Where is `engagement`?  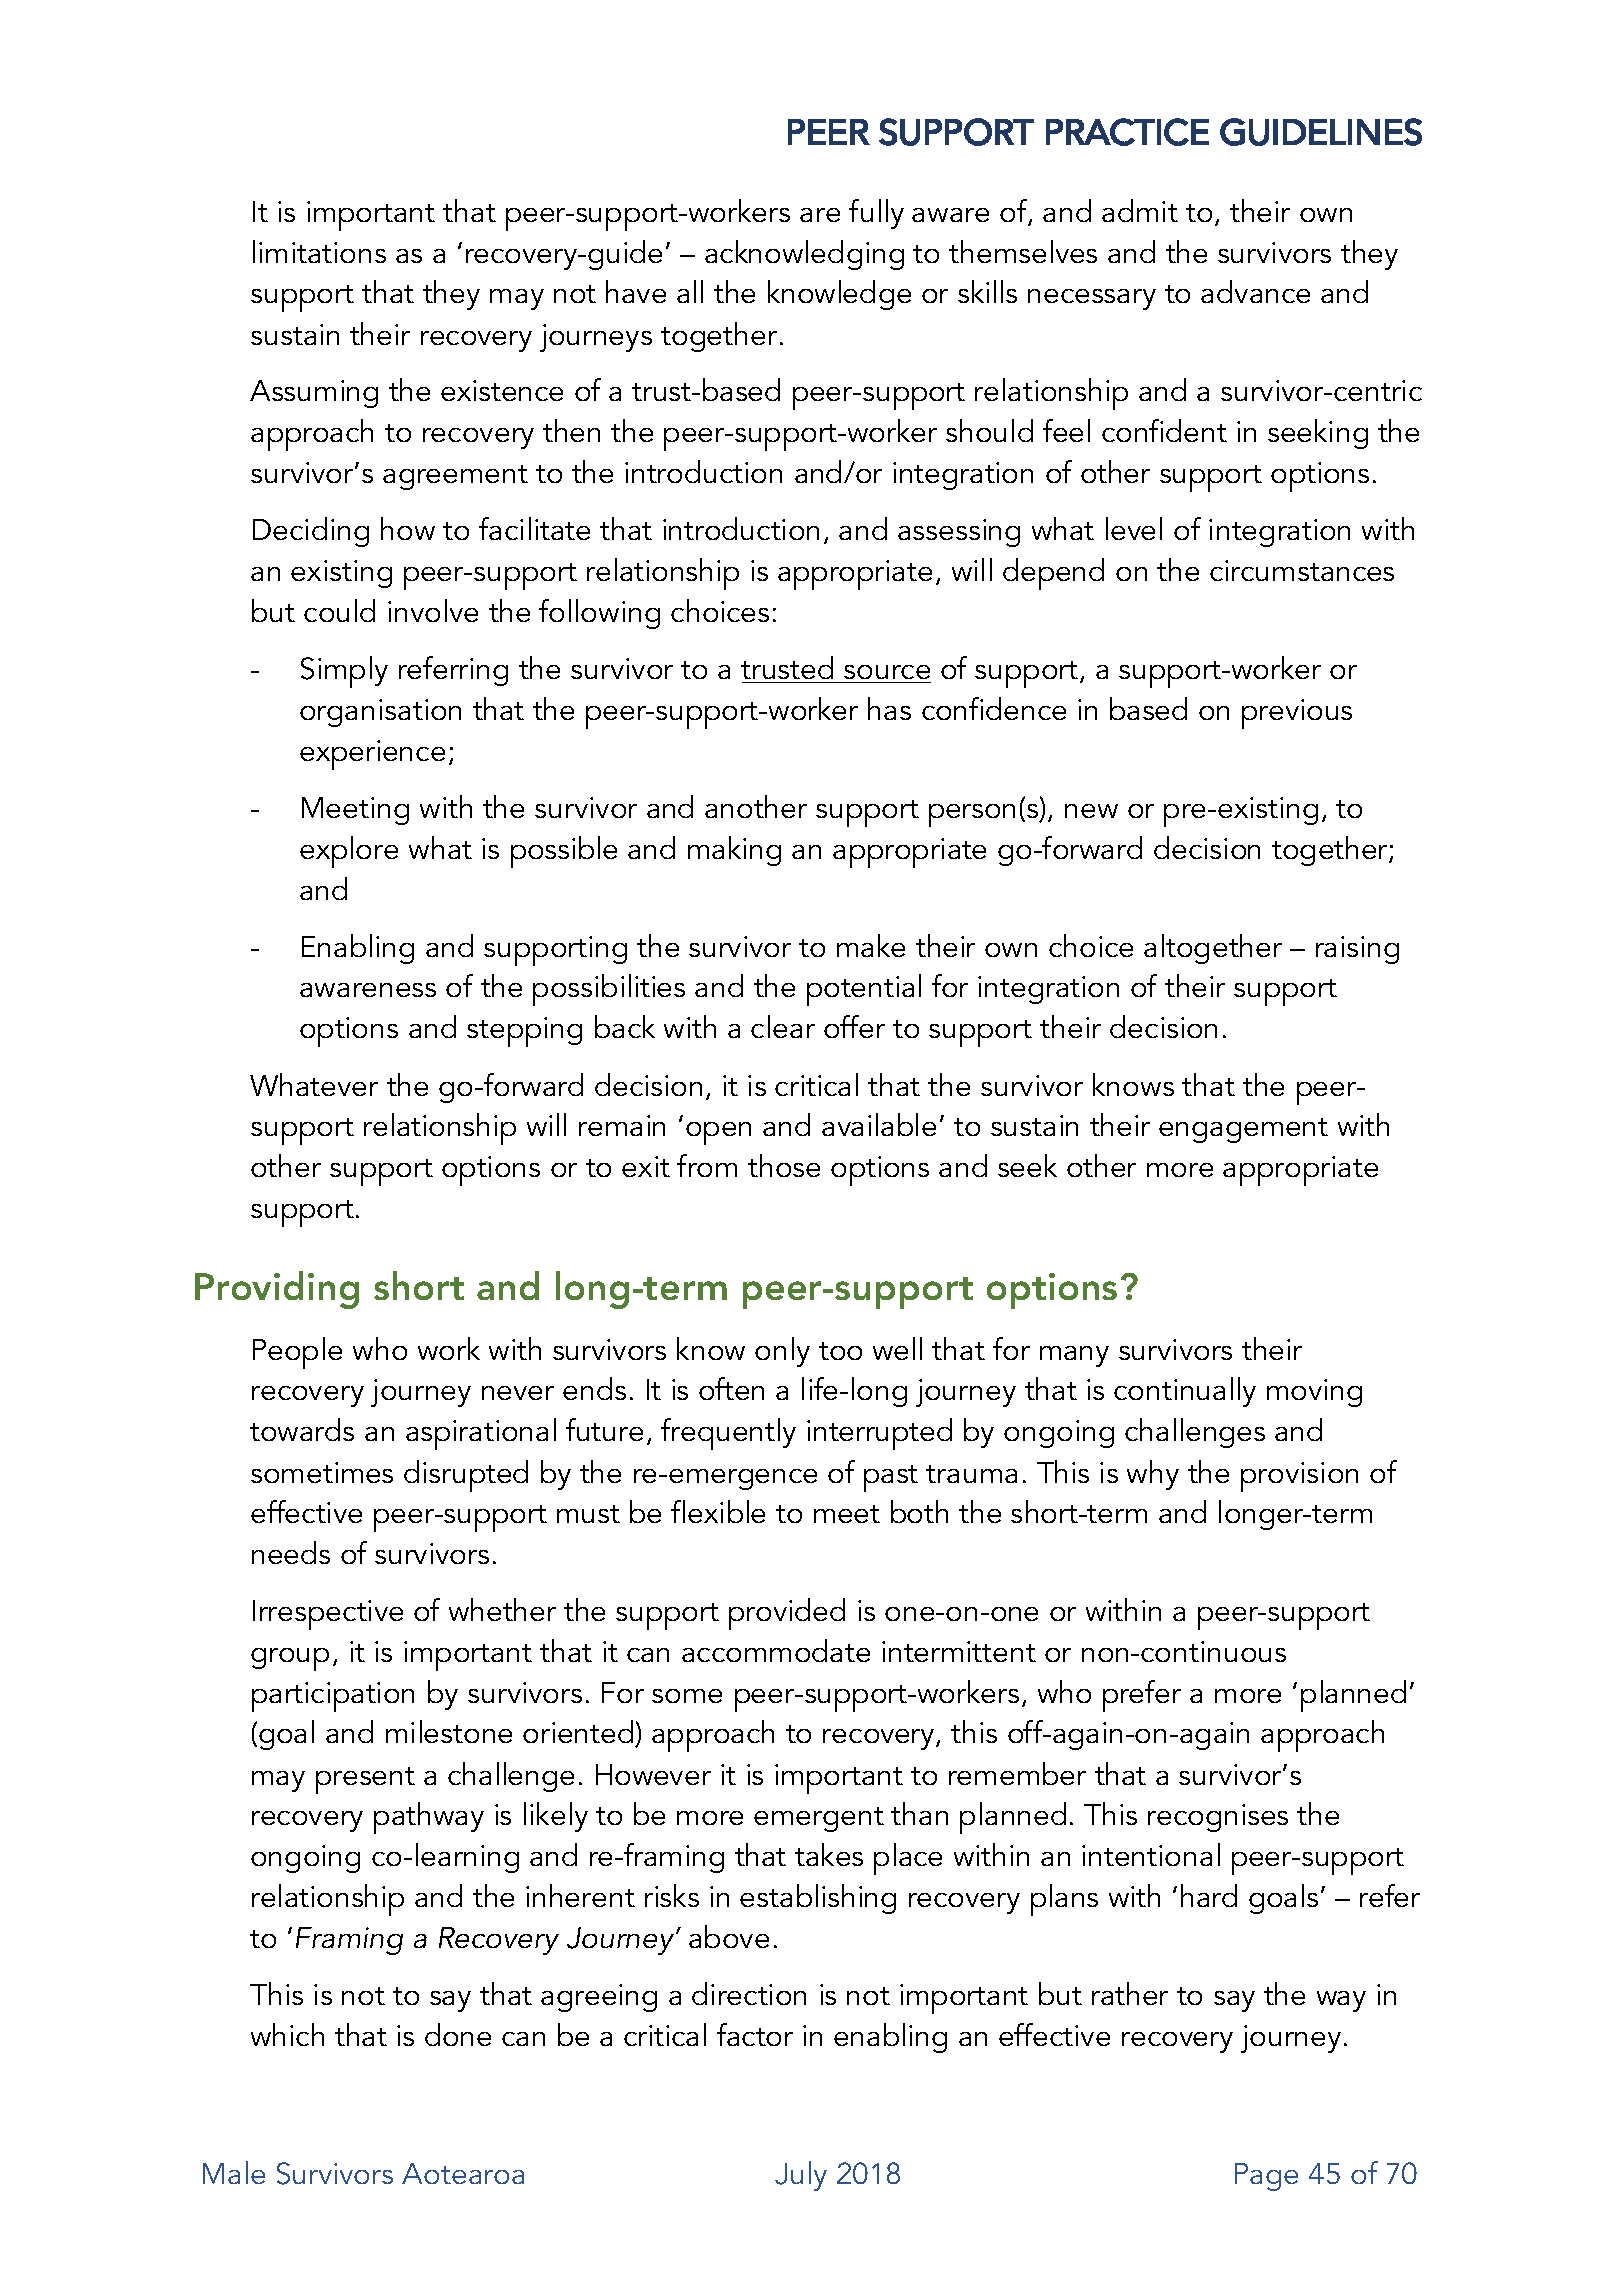
engagement is located at coordinates (1243, 1130).
